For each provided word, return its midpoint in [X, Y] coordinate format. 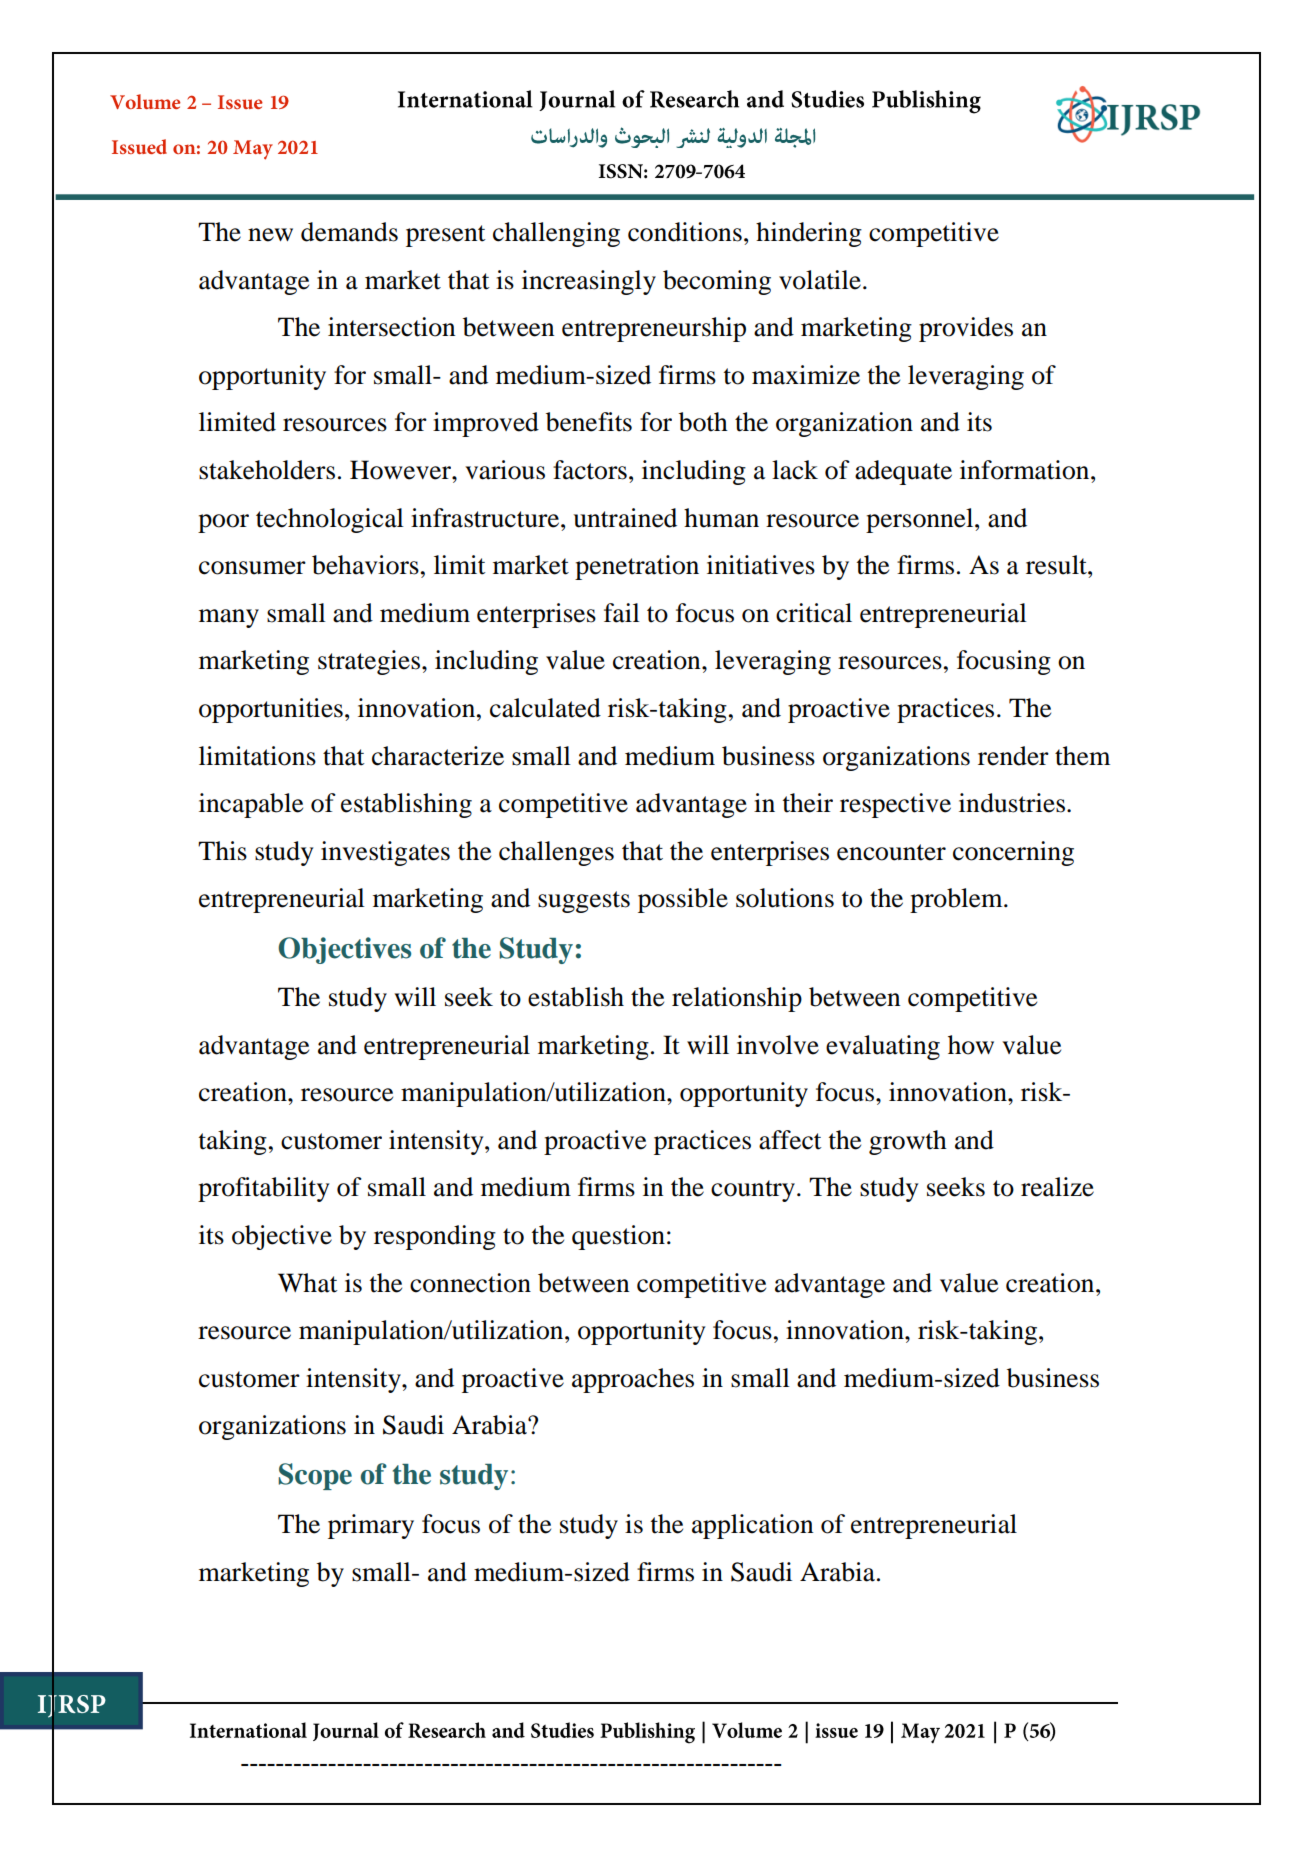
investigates [385, 853]
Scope [315, 1476]
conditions [685, 232]
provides [966, 329]
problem [957, 900]
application [752, 1526]
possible [683, 900]
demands [349, 232]
